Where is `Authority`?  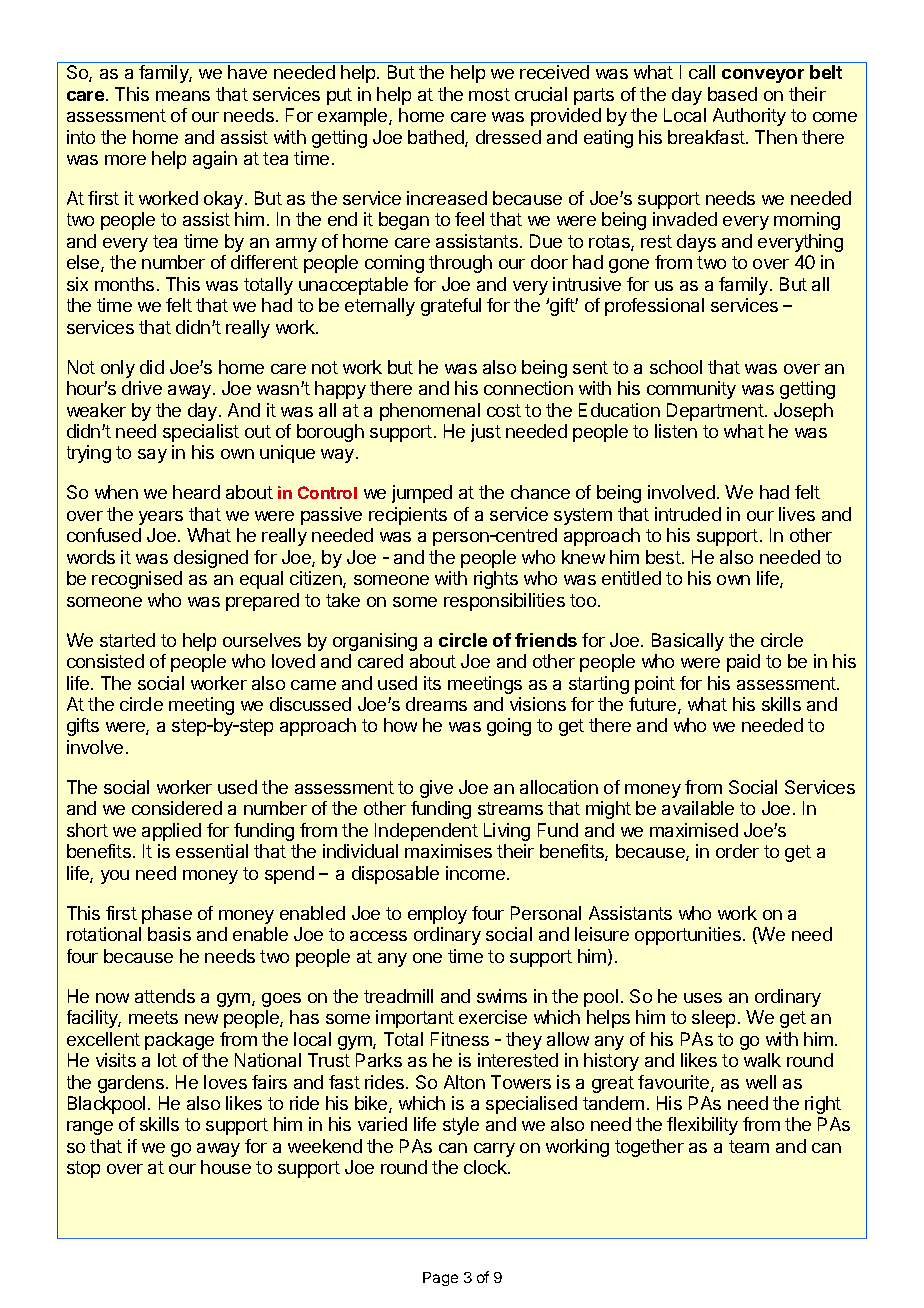
Authority is located at coordinates (749, 117).
